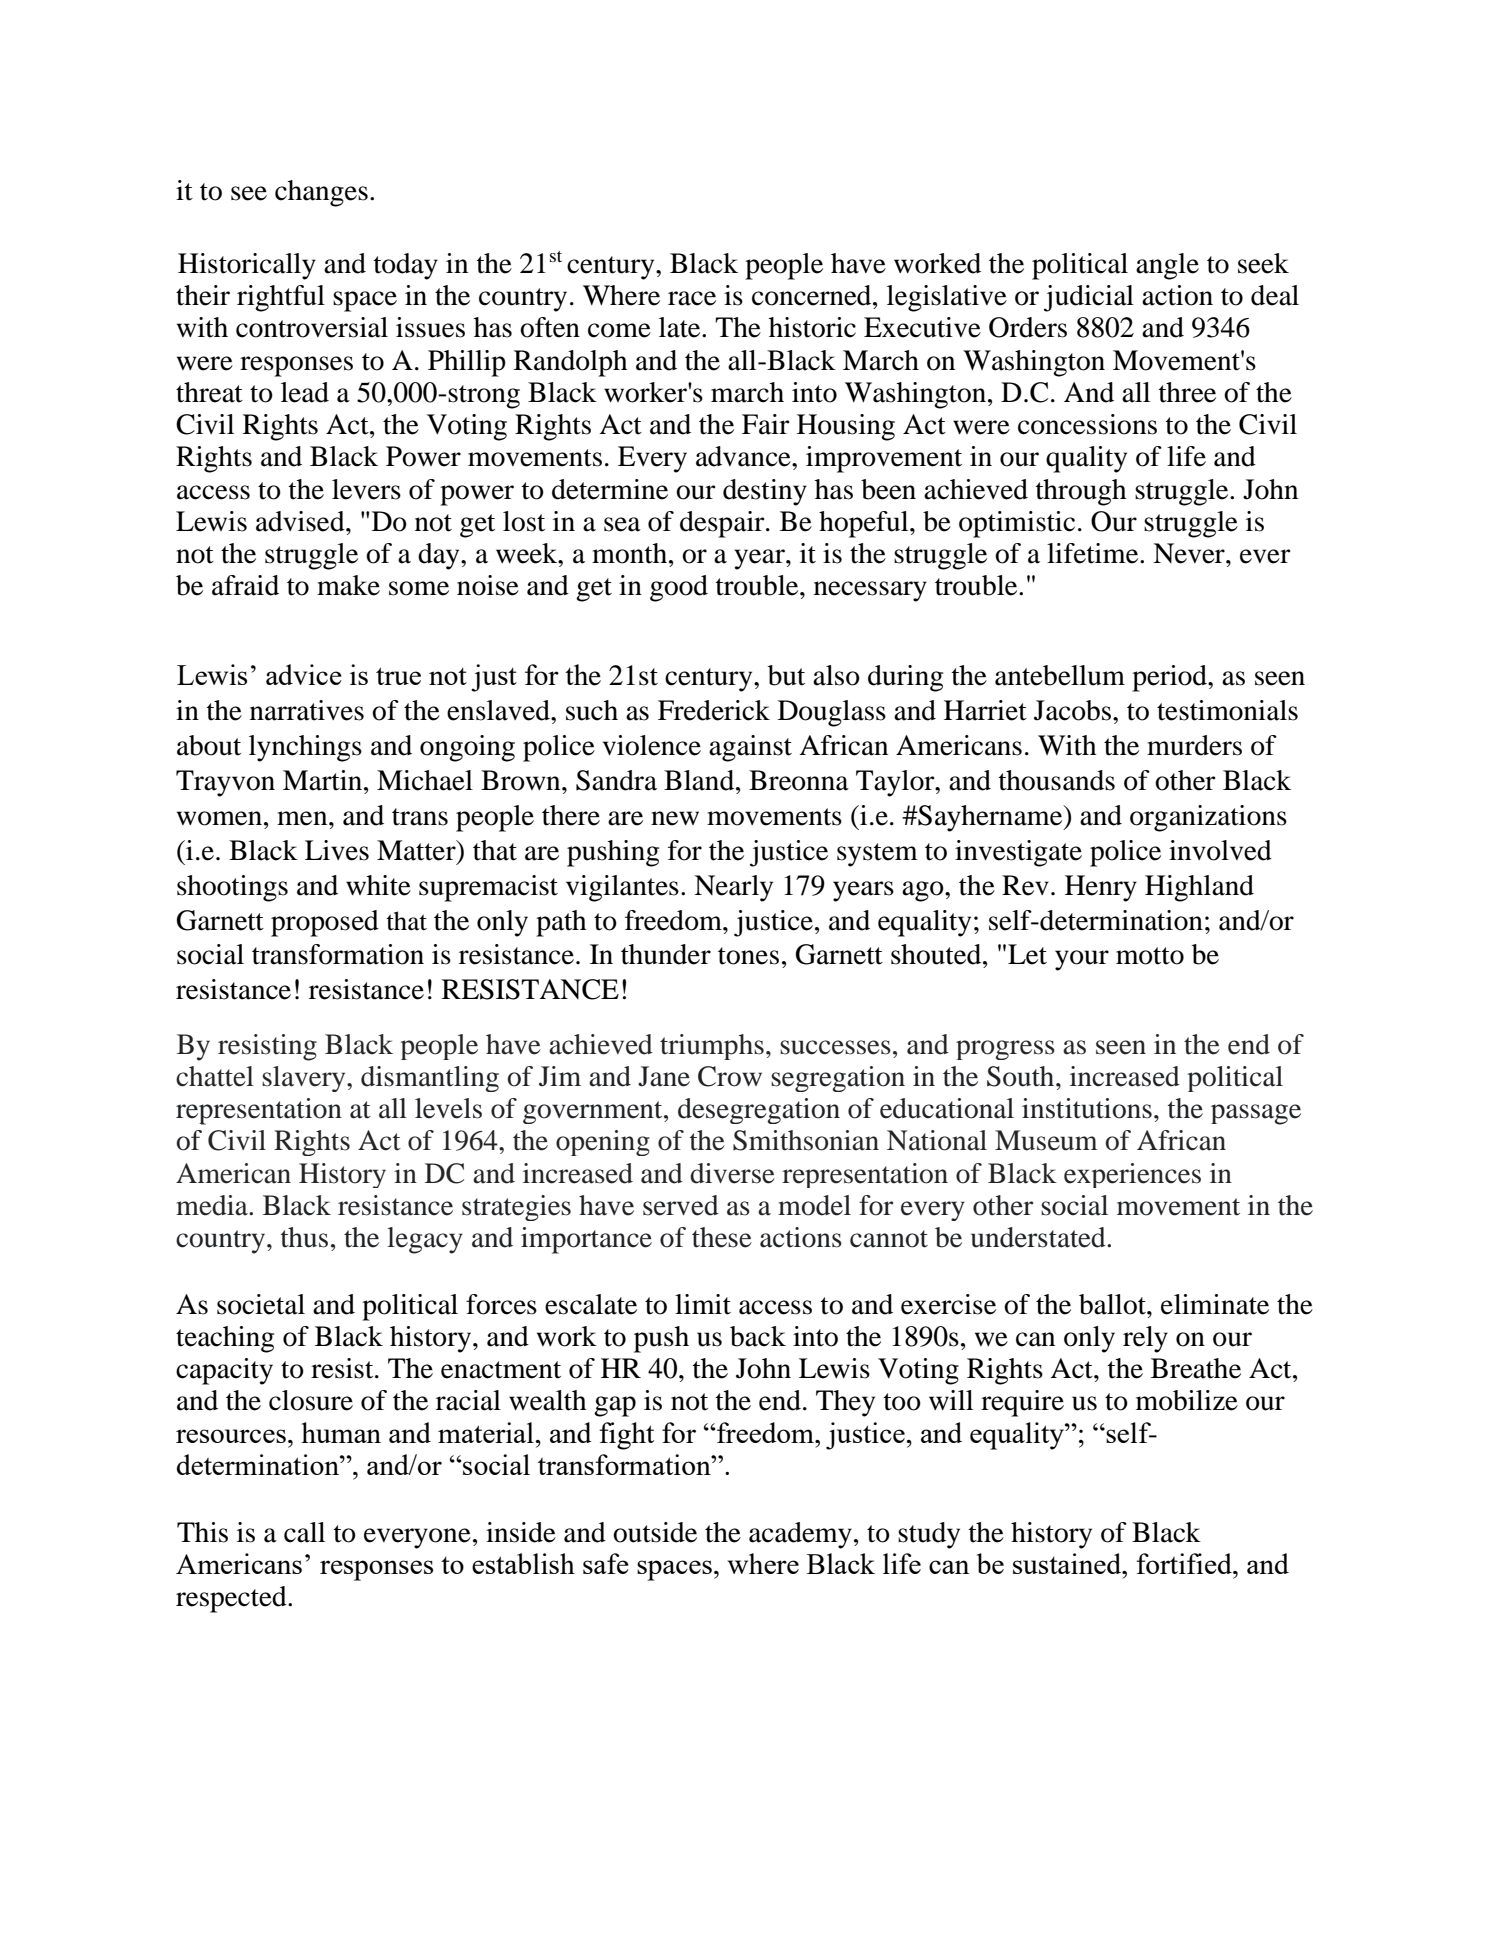 The image size is (1497, 1938). Describe the element at coordinates (1087, 1108) in the document. I see `institutions` at that location.
